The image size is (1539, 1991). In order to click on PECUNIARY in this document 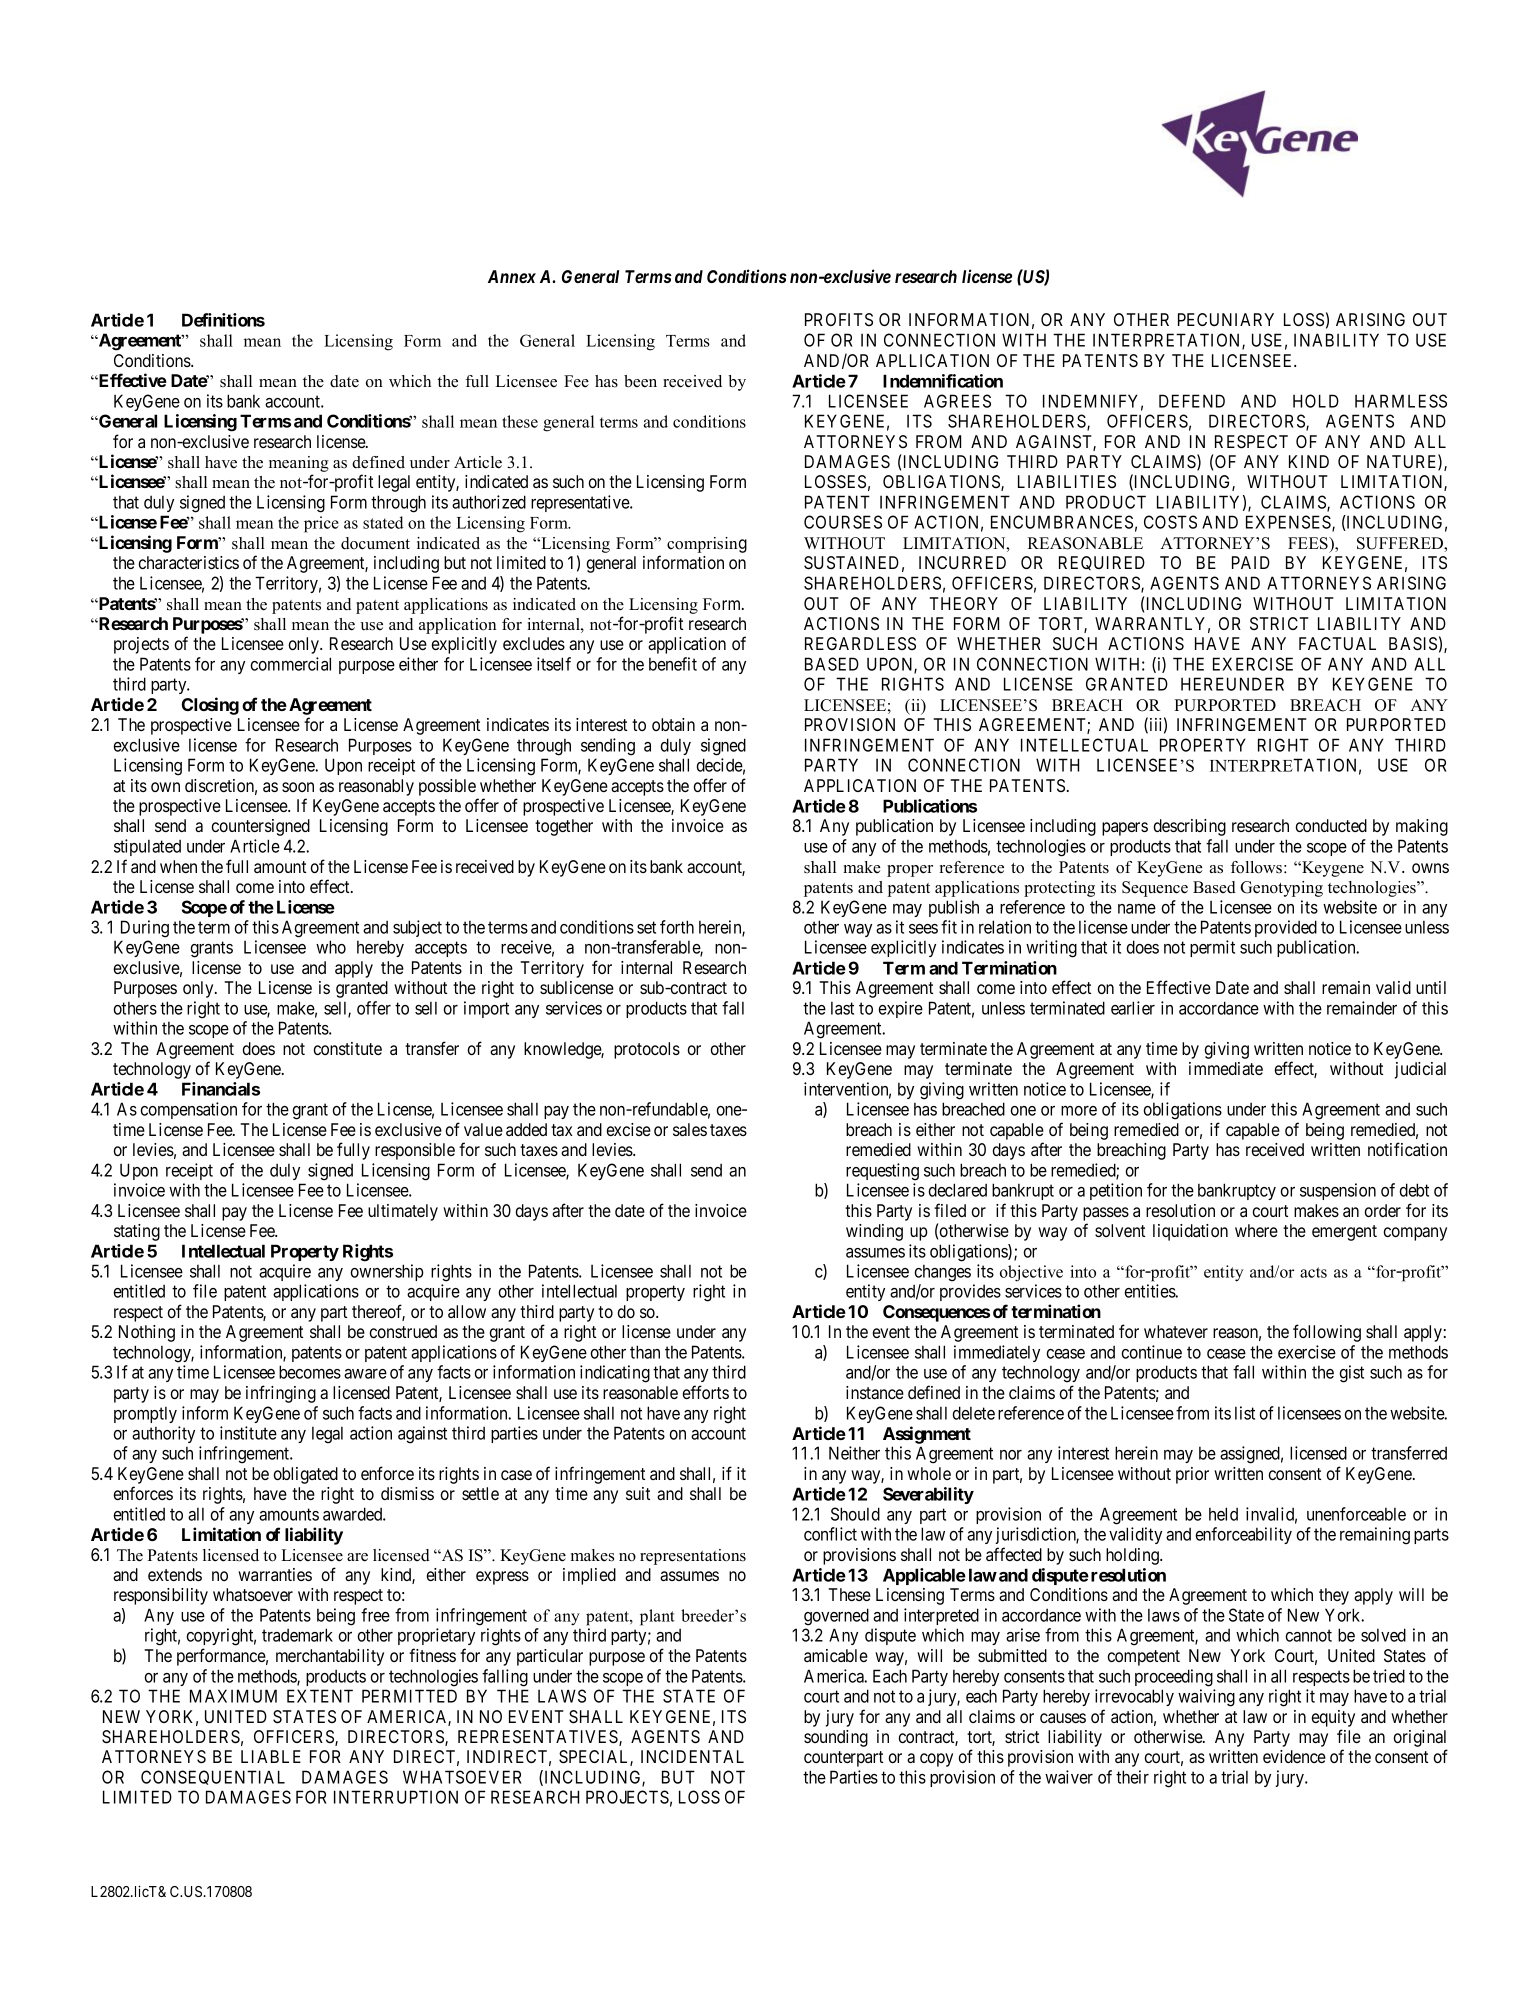, I will do `click(1226, 319)`.
